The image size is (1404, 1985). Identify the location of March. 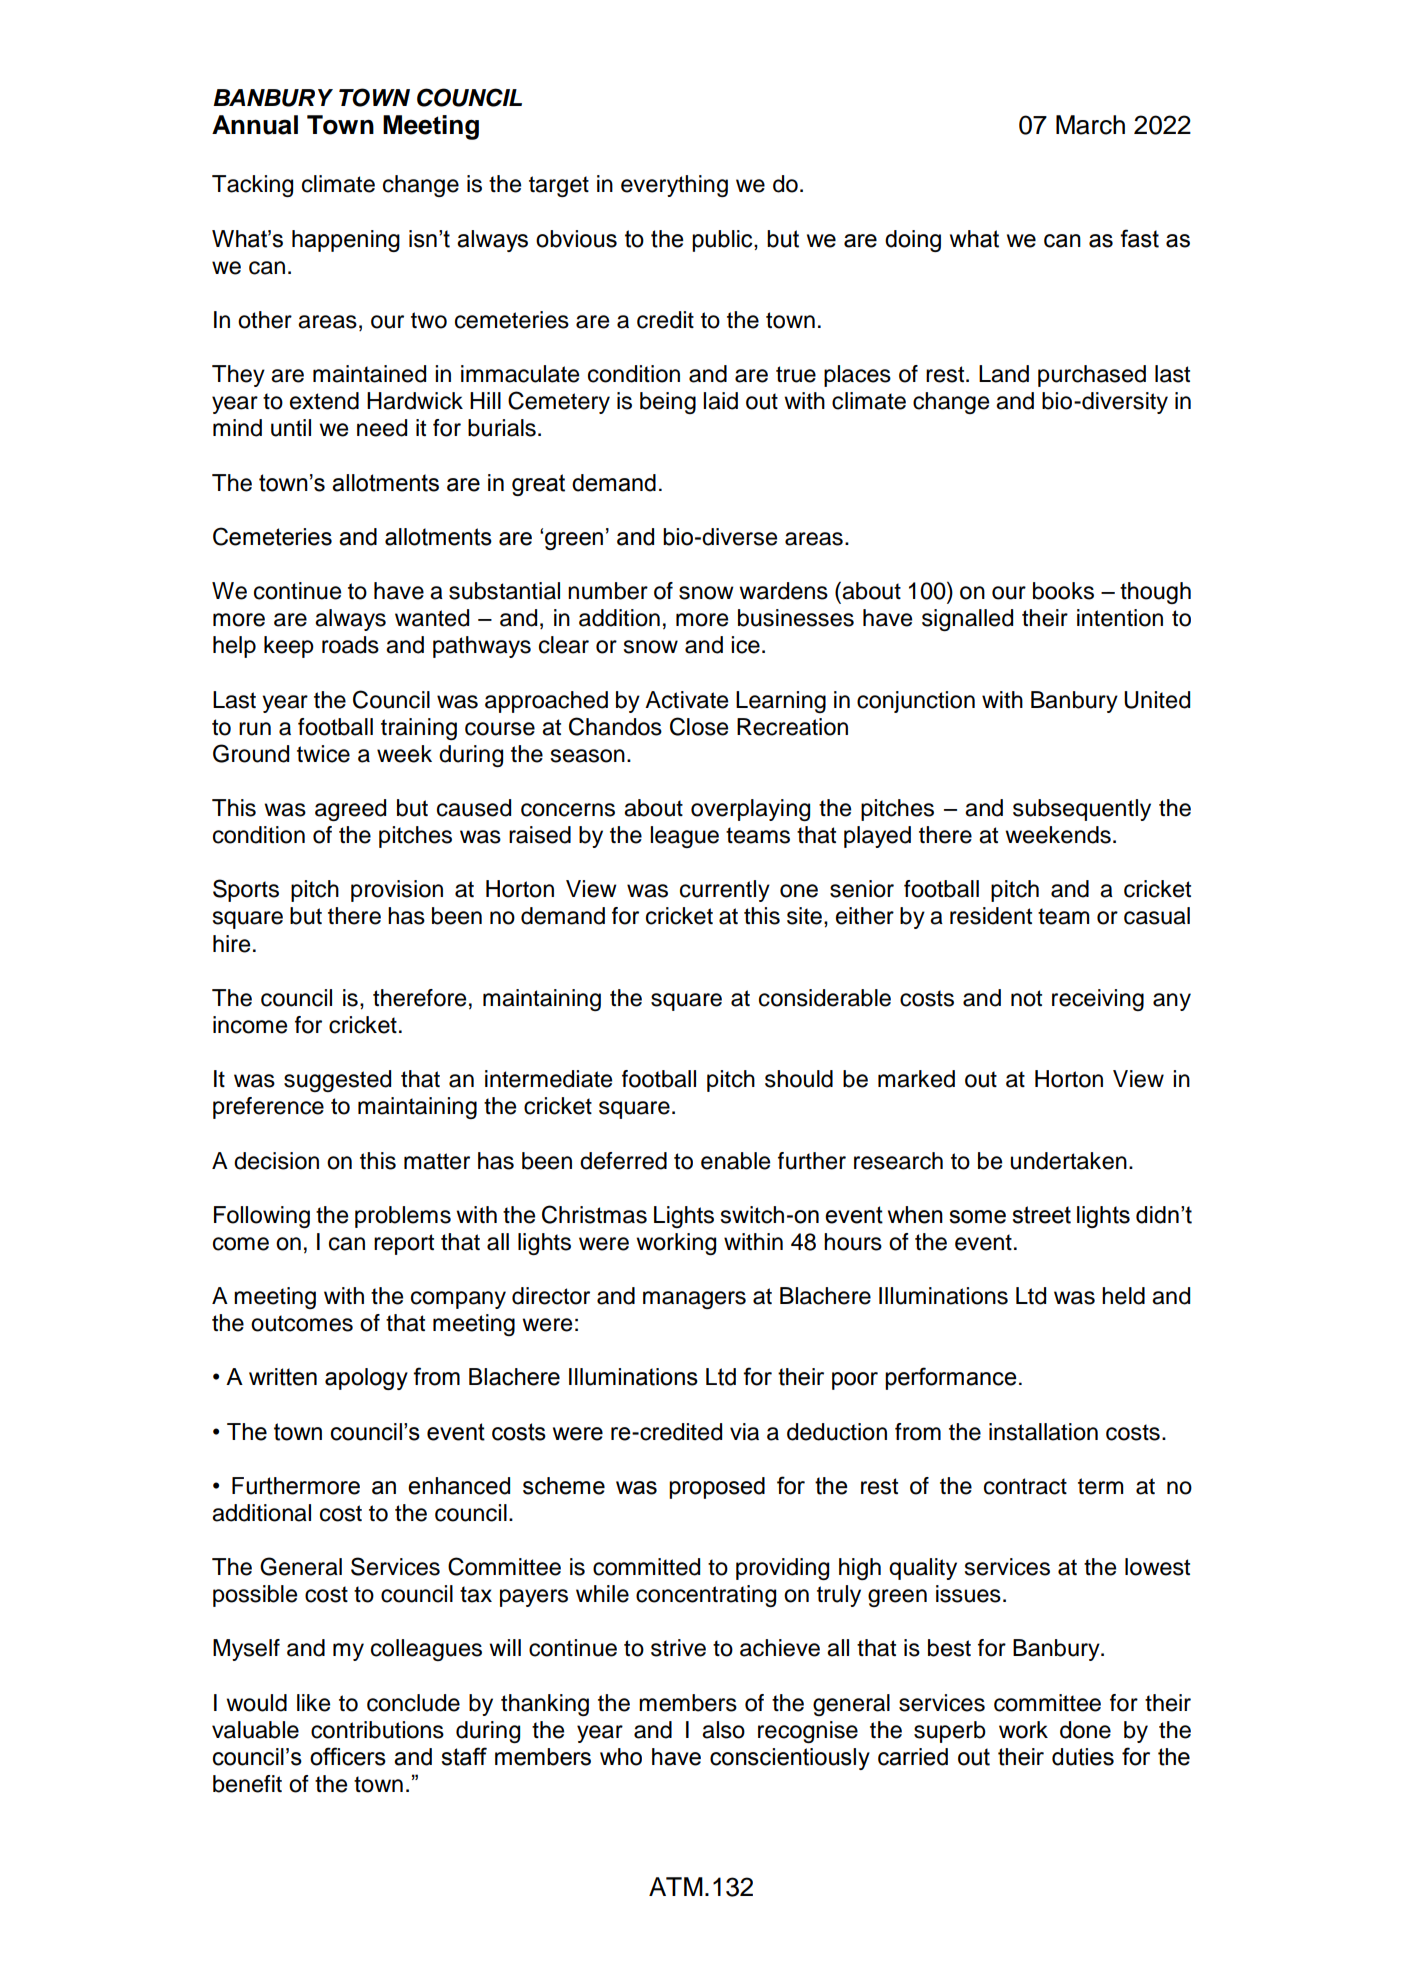
(1090, 125).
